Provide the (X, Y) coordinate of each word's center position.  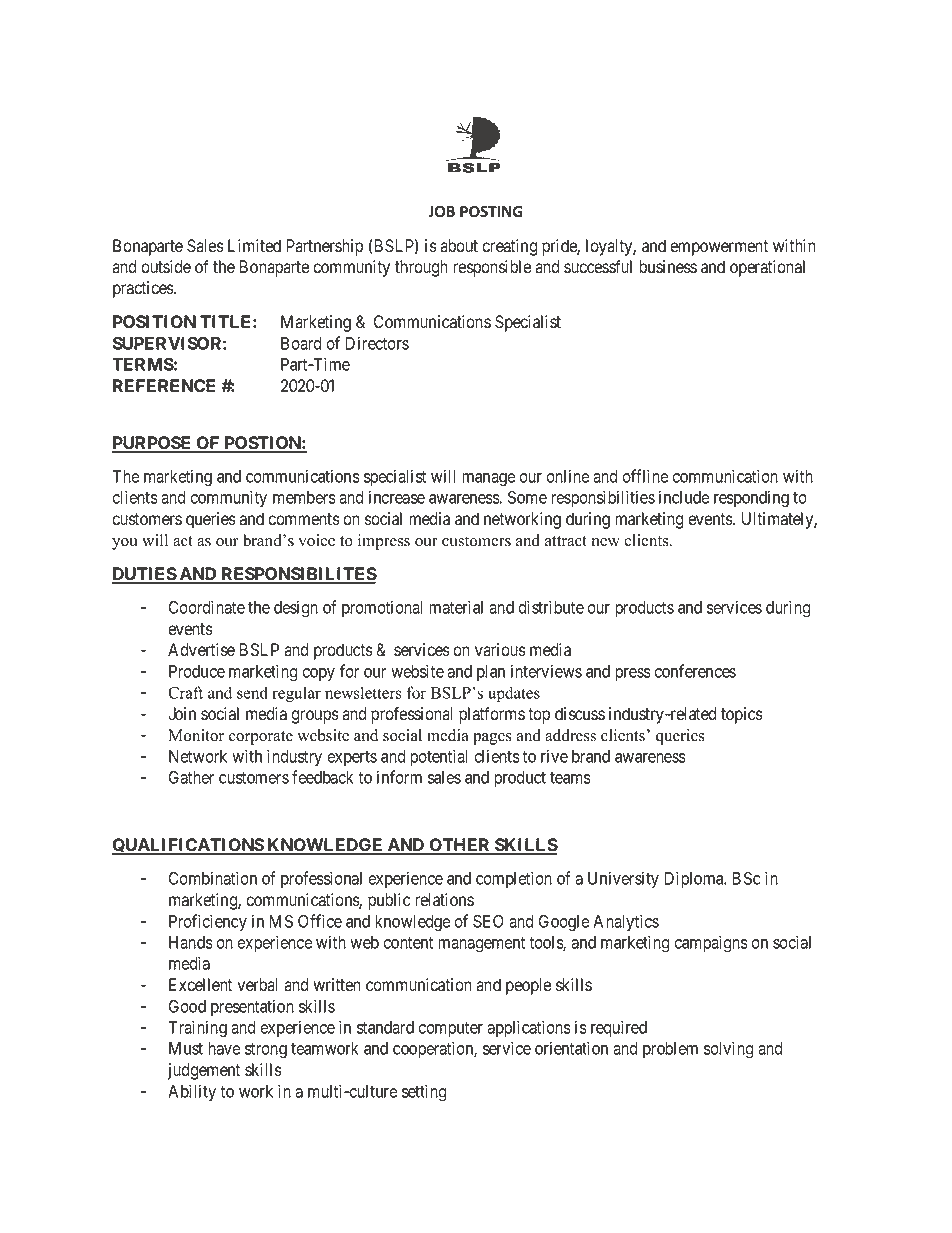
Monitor (196, 735)
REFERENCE (164, 385)
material (456, 607)
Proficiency (208, 922)
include (684, 497)
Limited (254, 246)
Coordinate (207, 607)
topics (742, 715)
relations (444, 900)
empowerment (719, 248)
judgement (203, 1071)
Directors (377, 343)
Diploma (695, 879)
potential (438, 757)
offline (645, 476)
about (459, 246)
